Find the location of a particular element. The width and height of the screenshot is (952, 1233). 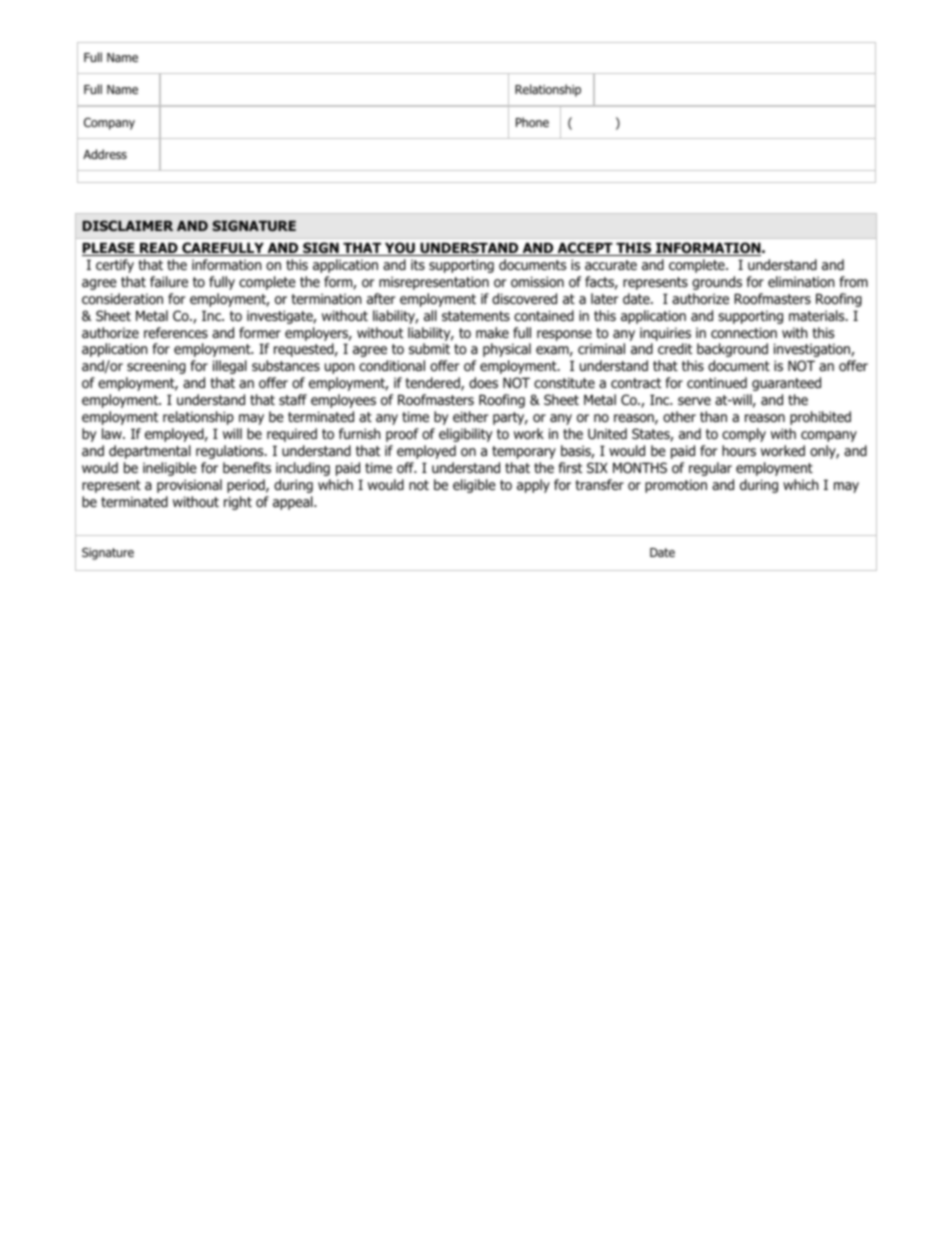

illegal is located at coordinates (230, 367).
